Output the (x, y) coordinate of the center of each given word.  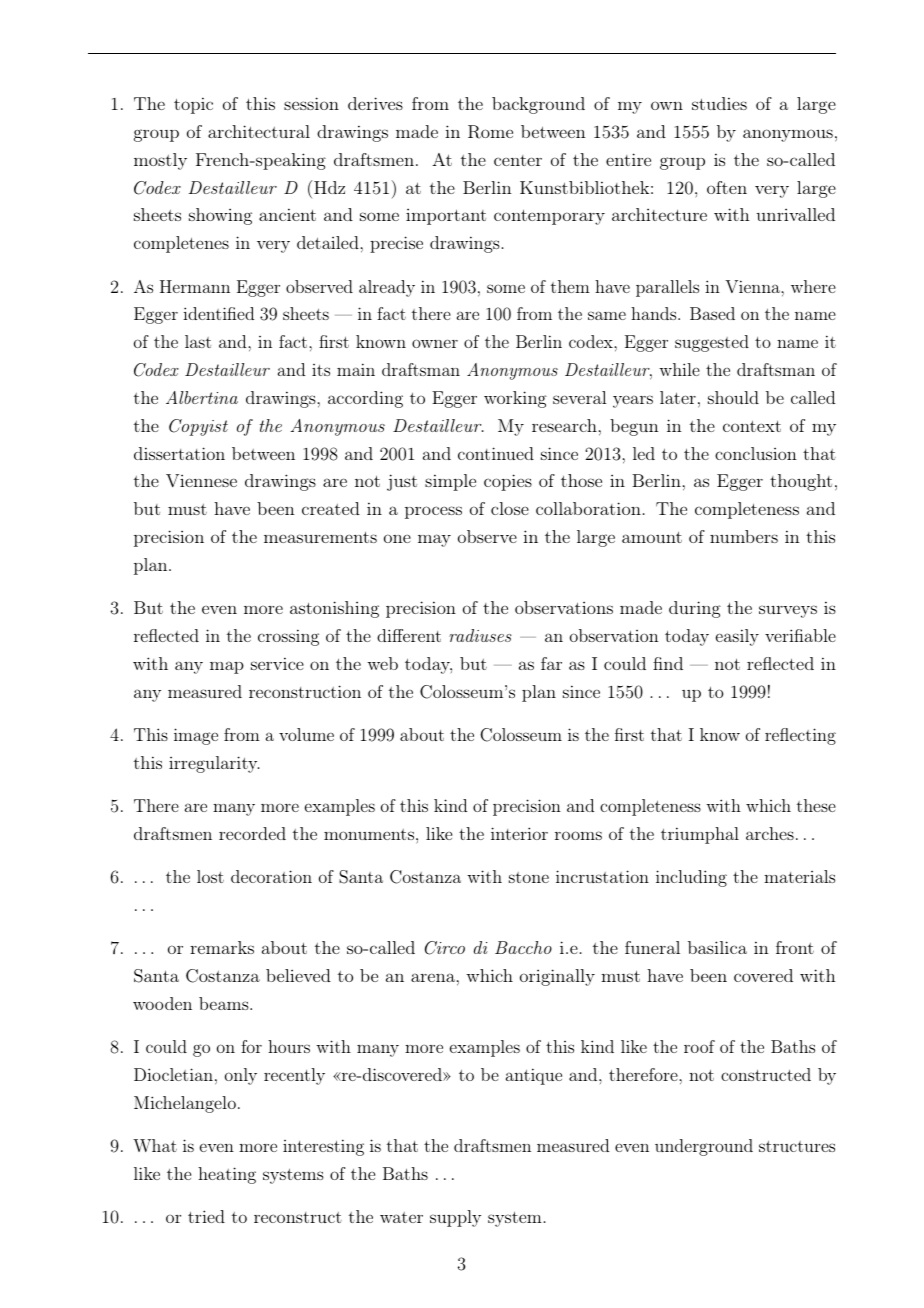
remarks (222, 947)
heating (227, 1175)
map (227, 667)
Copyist (198, 427)
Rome (490, 132)
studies (719, 103)
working (515, 399)
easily (737, 637)
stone (529, 877)
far (551, 663)
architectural (259, 131)
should (733, 397)
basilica (717, 947)
